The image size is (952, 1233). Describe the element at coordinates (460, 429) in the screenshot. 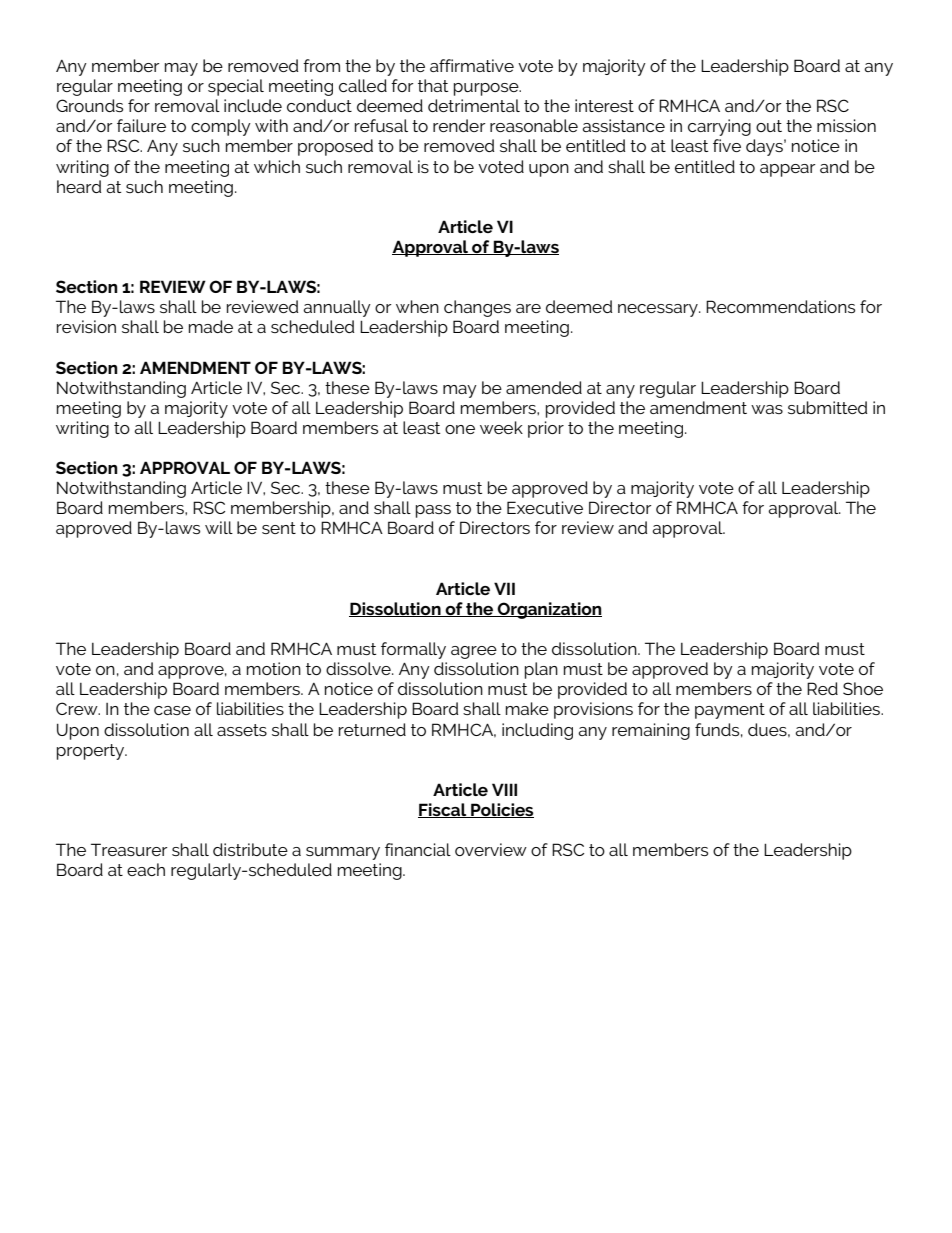

I see `one` at that location.
